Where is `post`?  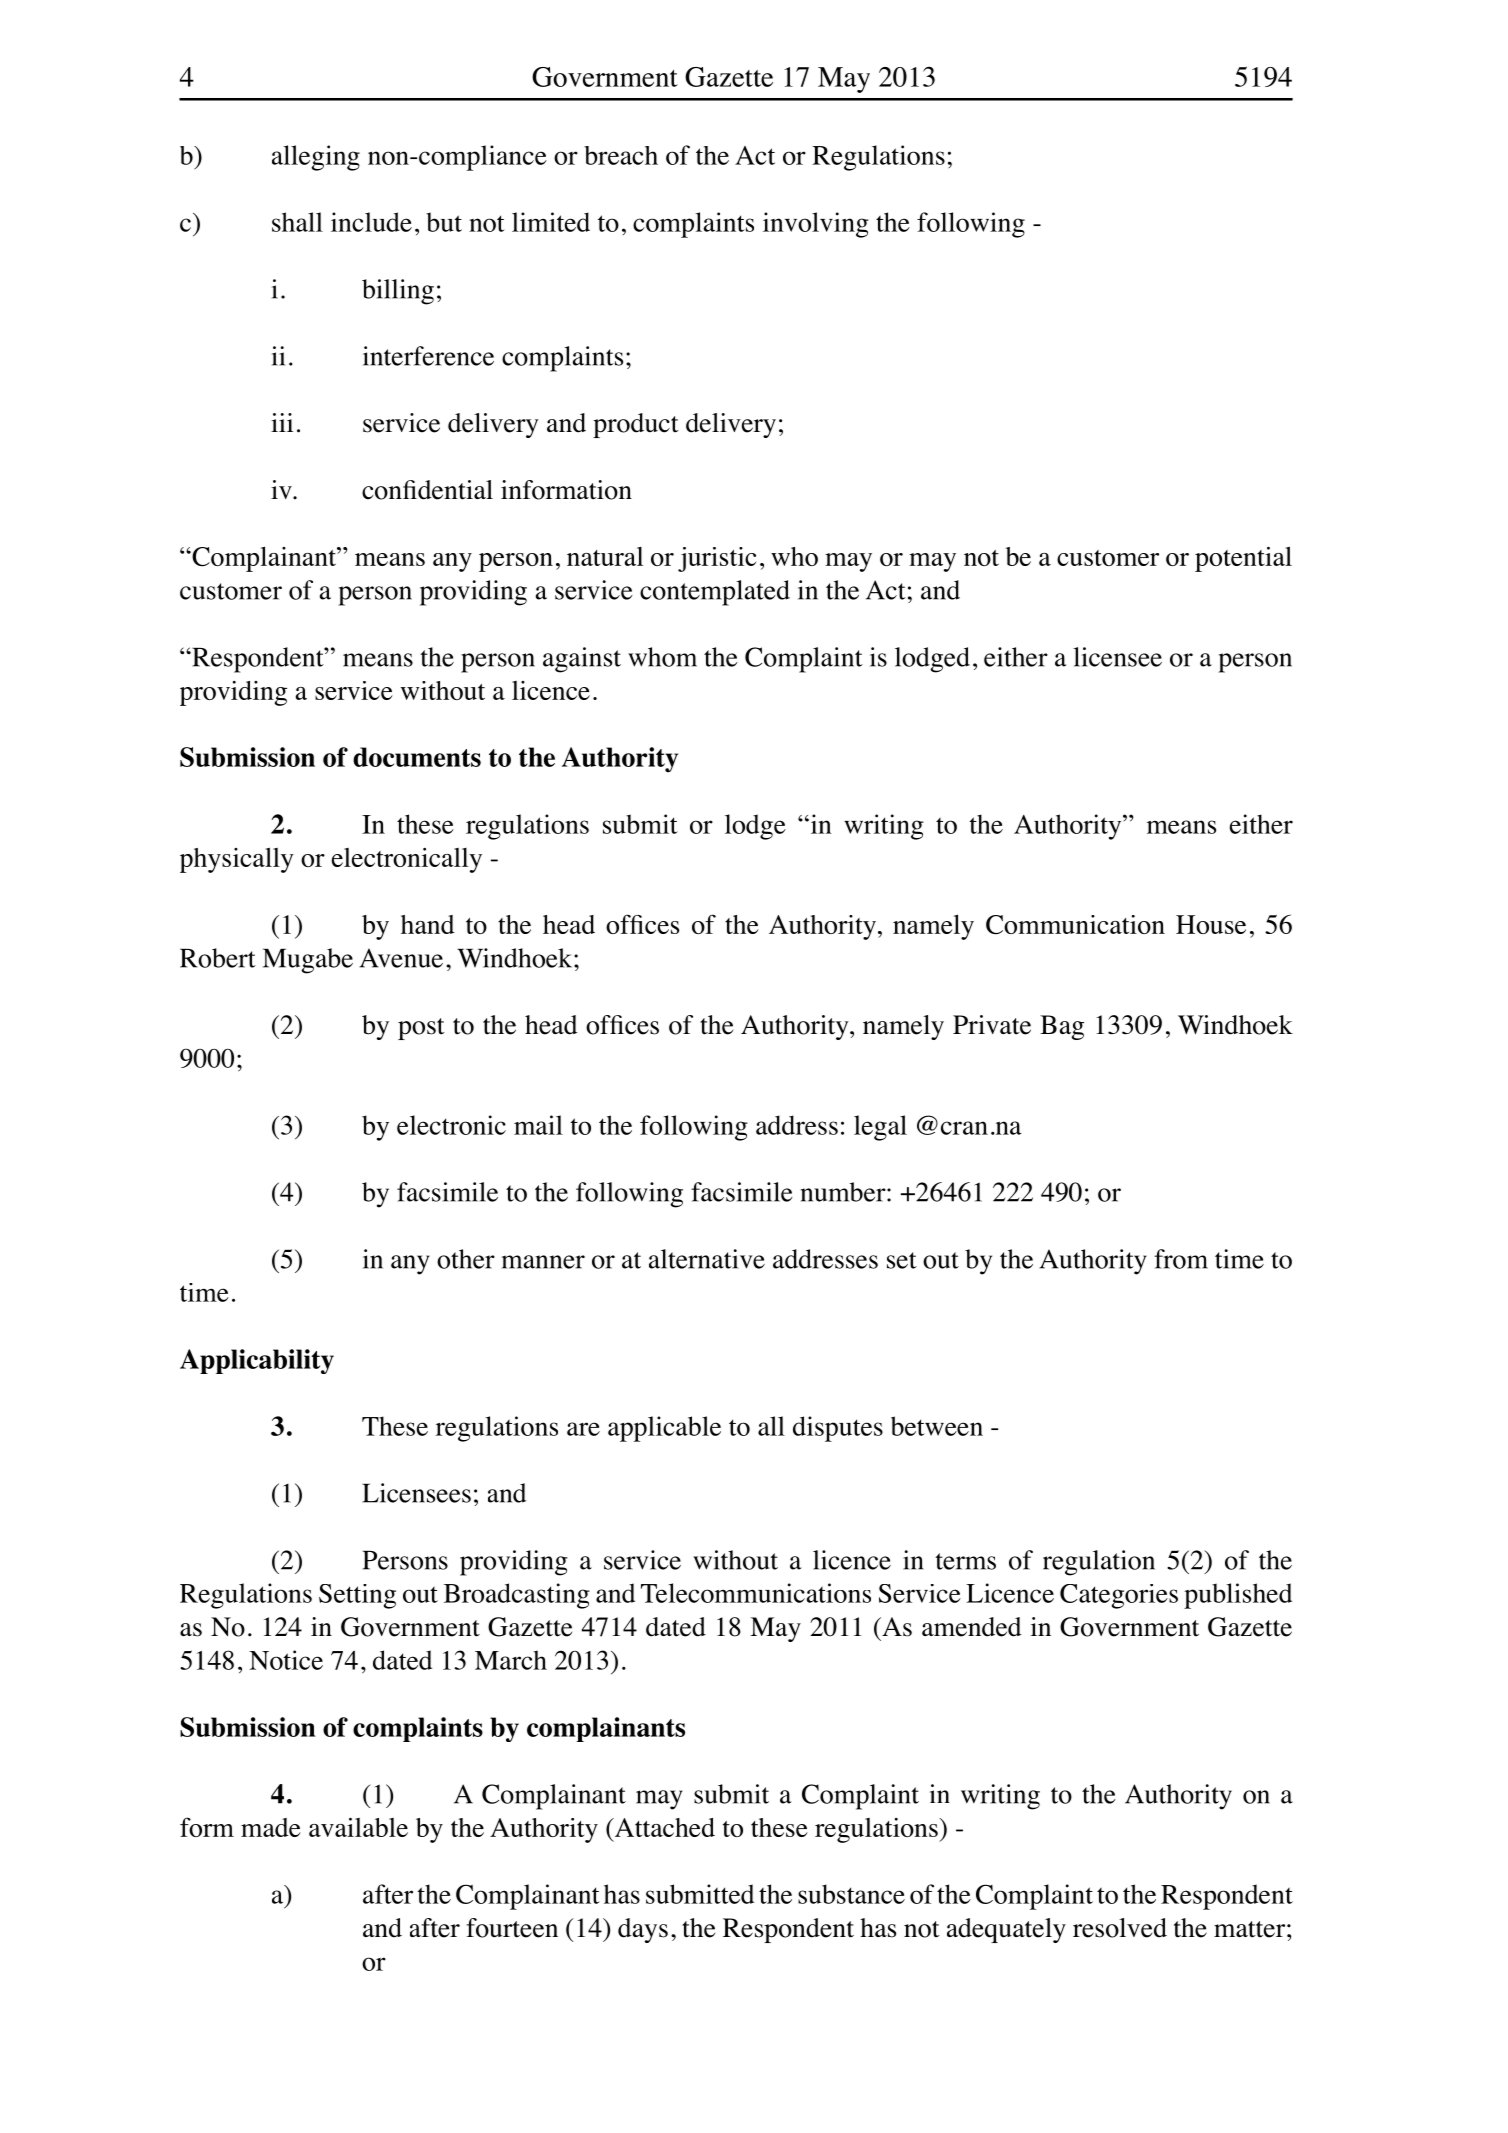 post is located at coordinates (421, 1029).
